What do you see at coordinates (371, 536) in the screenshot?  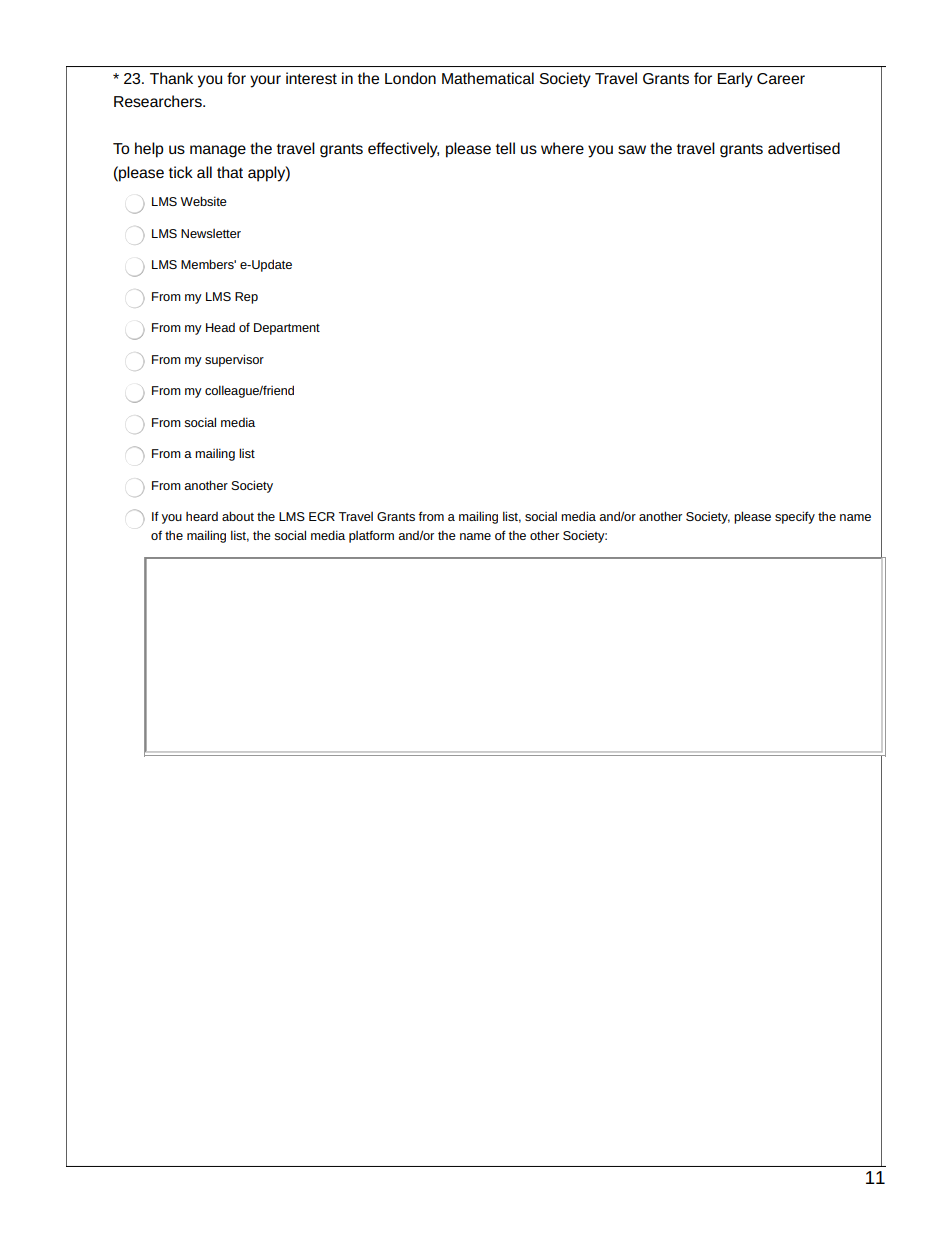 I see `platform` at bounding box center [371, 536].
